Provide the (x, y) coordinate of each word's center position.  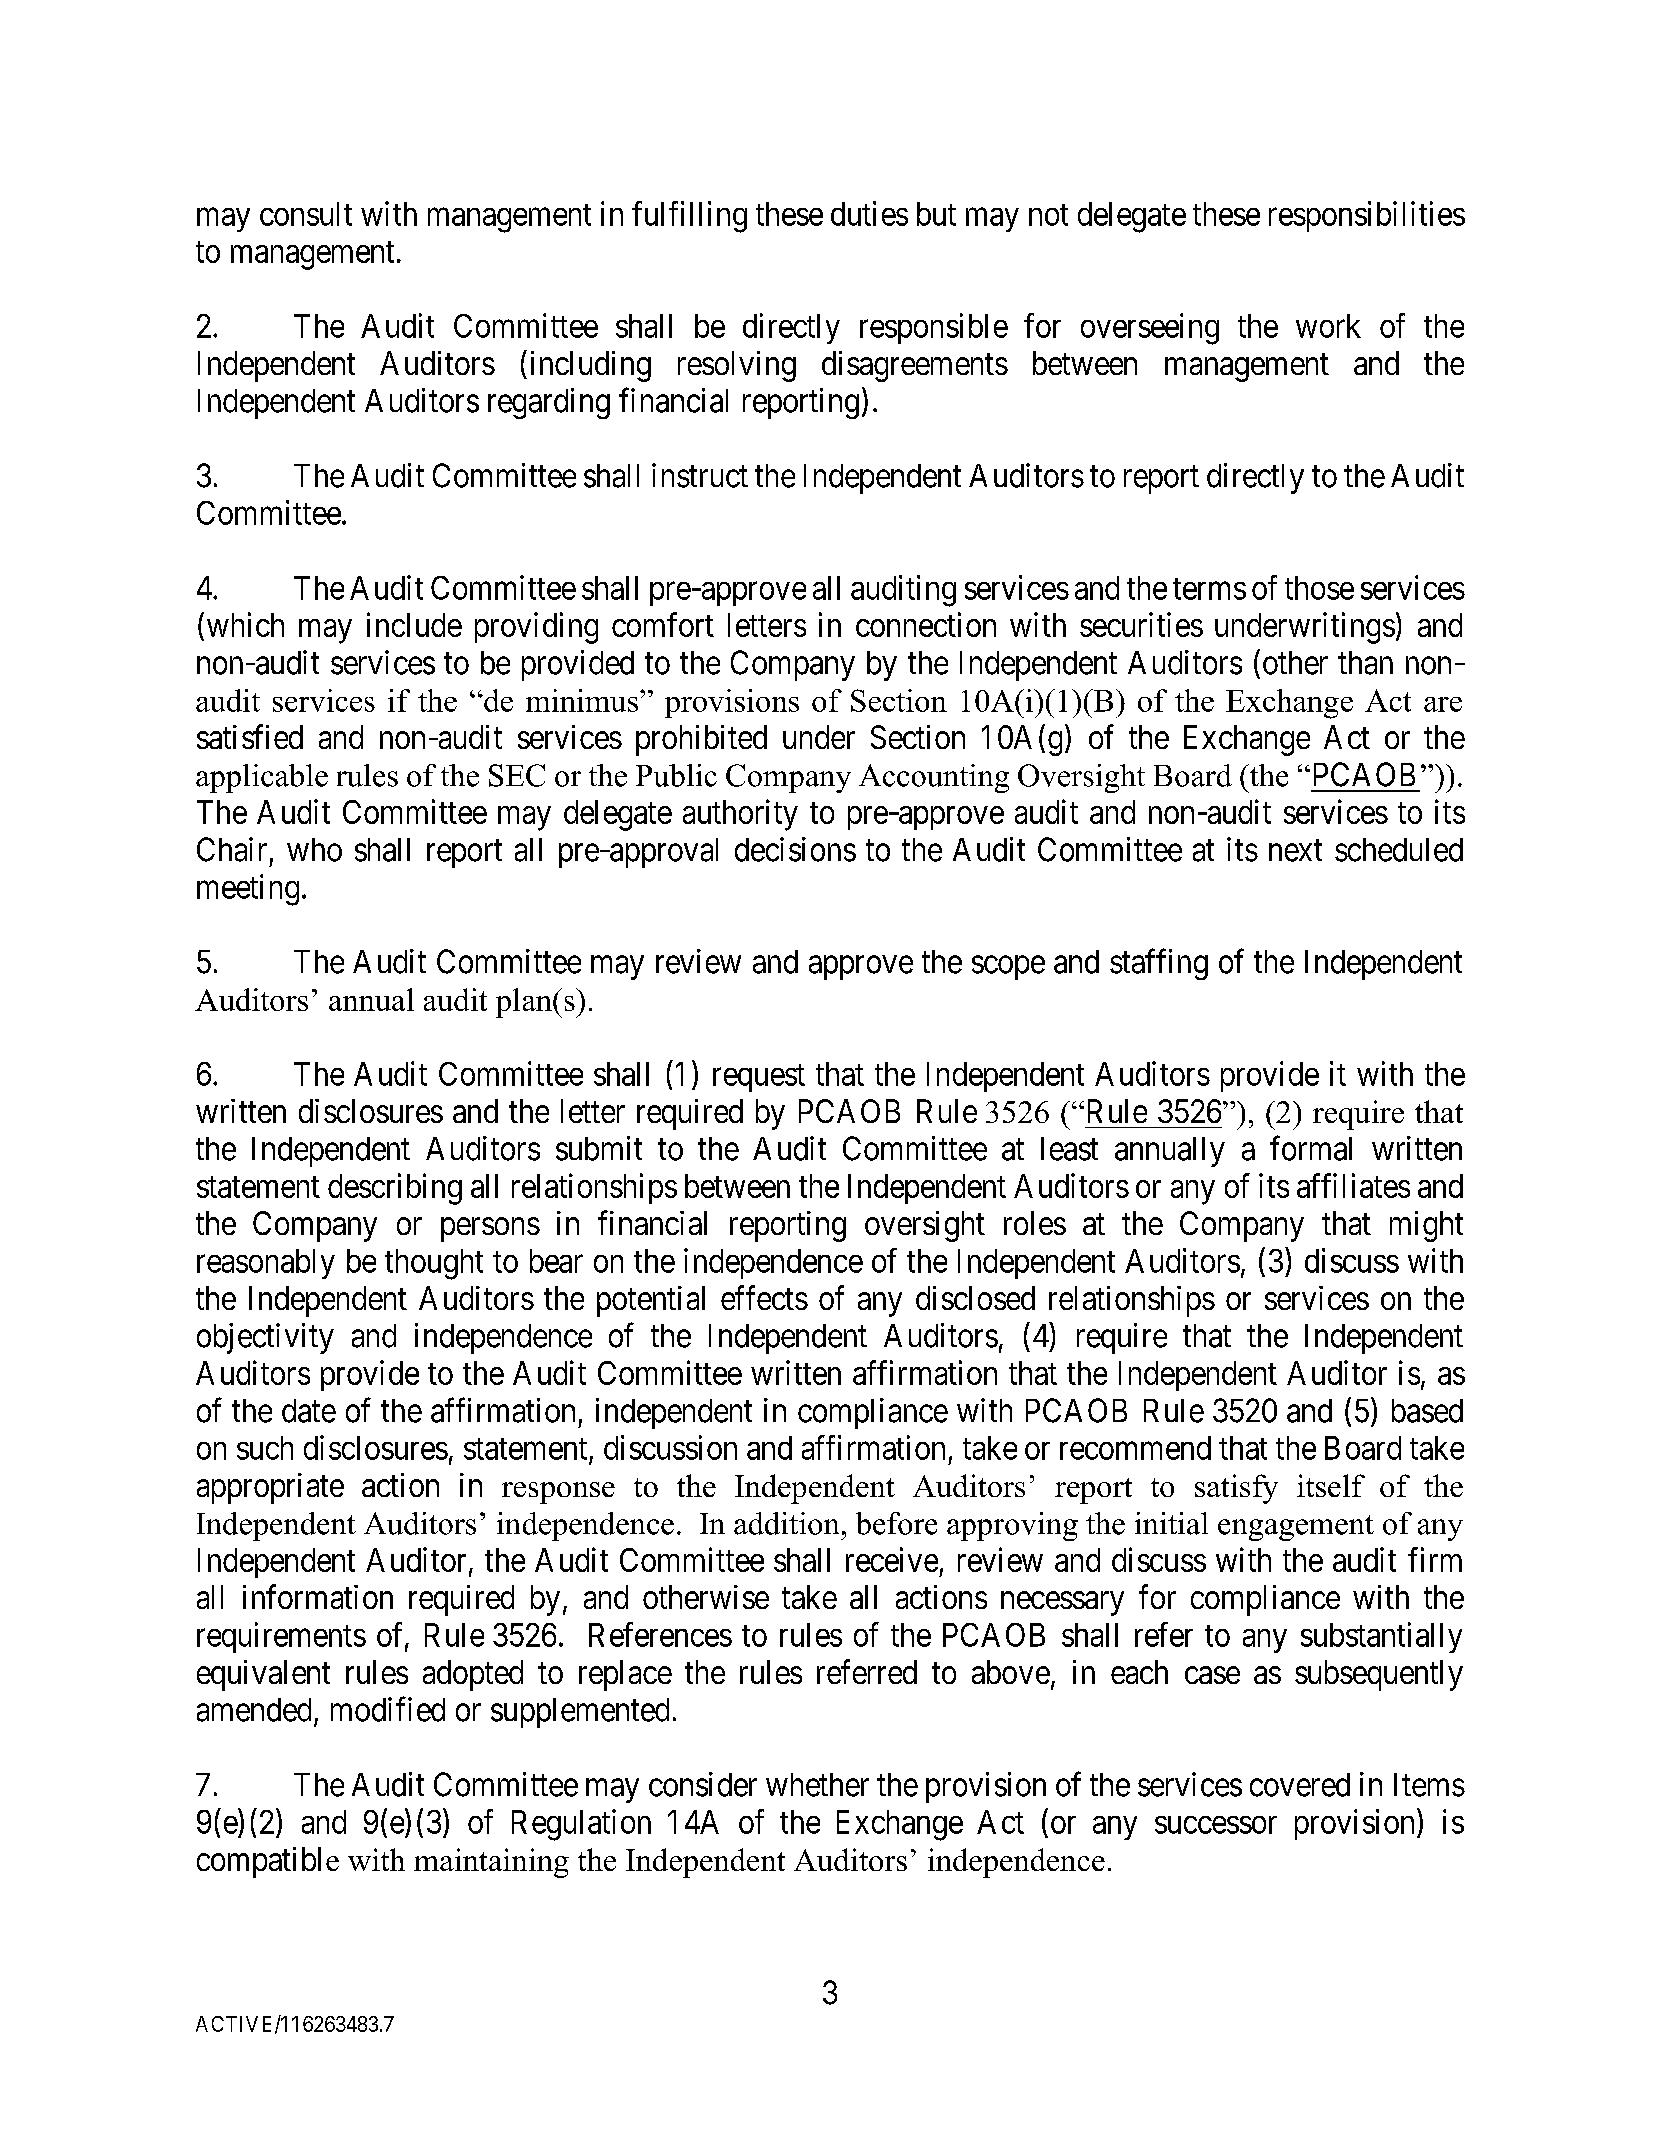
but (936, 214)
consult (306, 214)
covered (1300, 1785)
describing (395, 1189)
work (1328, 326)
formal (1311, 1148)
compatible (268, 1862)
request (759, 1078)
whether (817, 1785)
